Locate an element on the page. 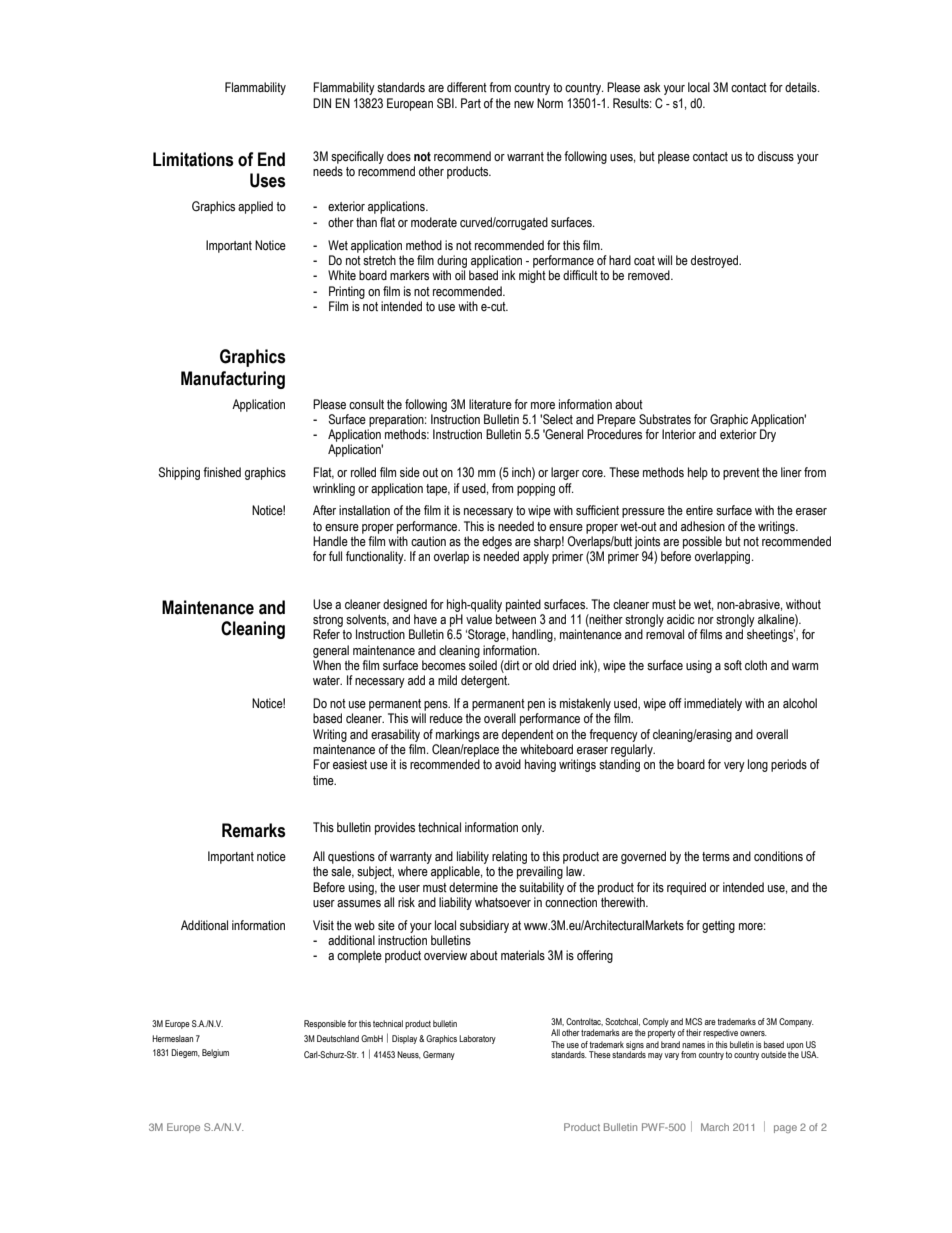  Limitations is located at coordinates (193, 159).
